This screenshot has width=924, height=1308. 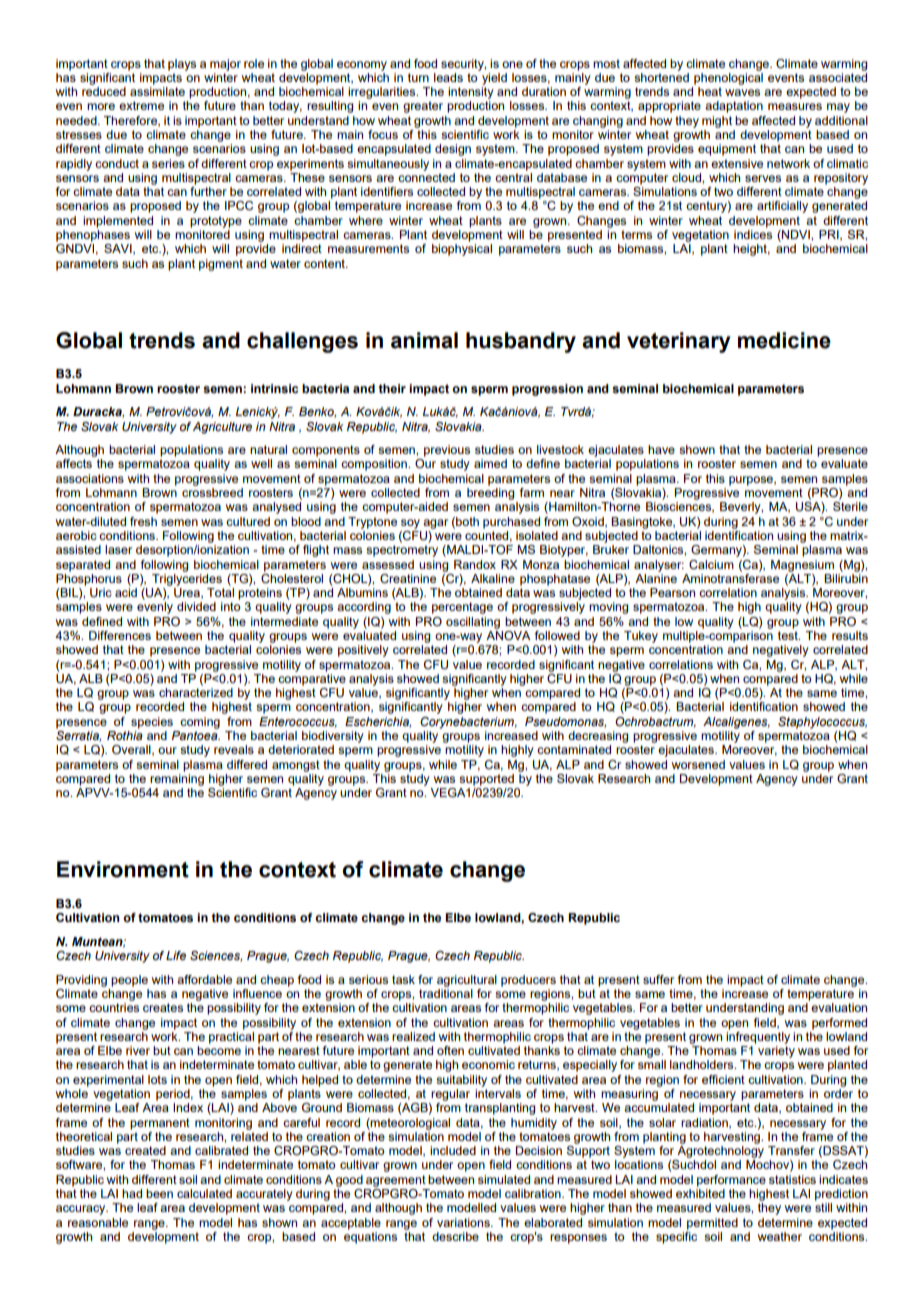 What do you see at coordinates (698, 764) in the screenshot?
I see `worsened` at bounding box center [698, 764].
